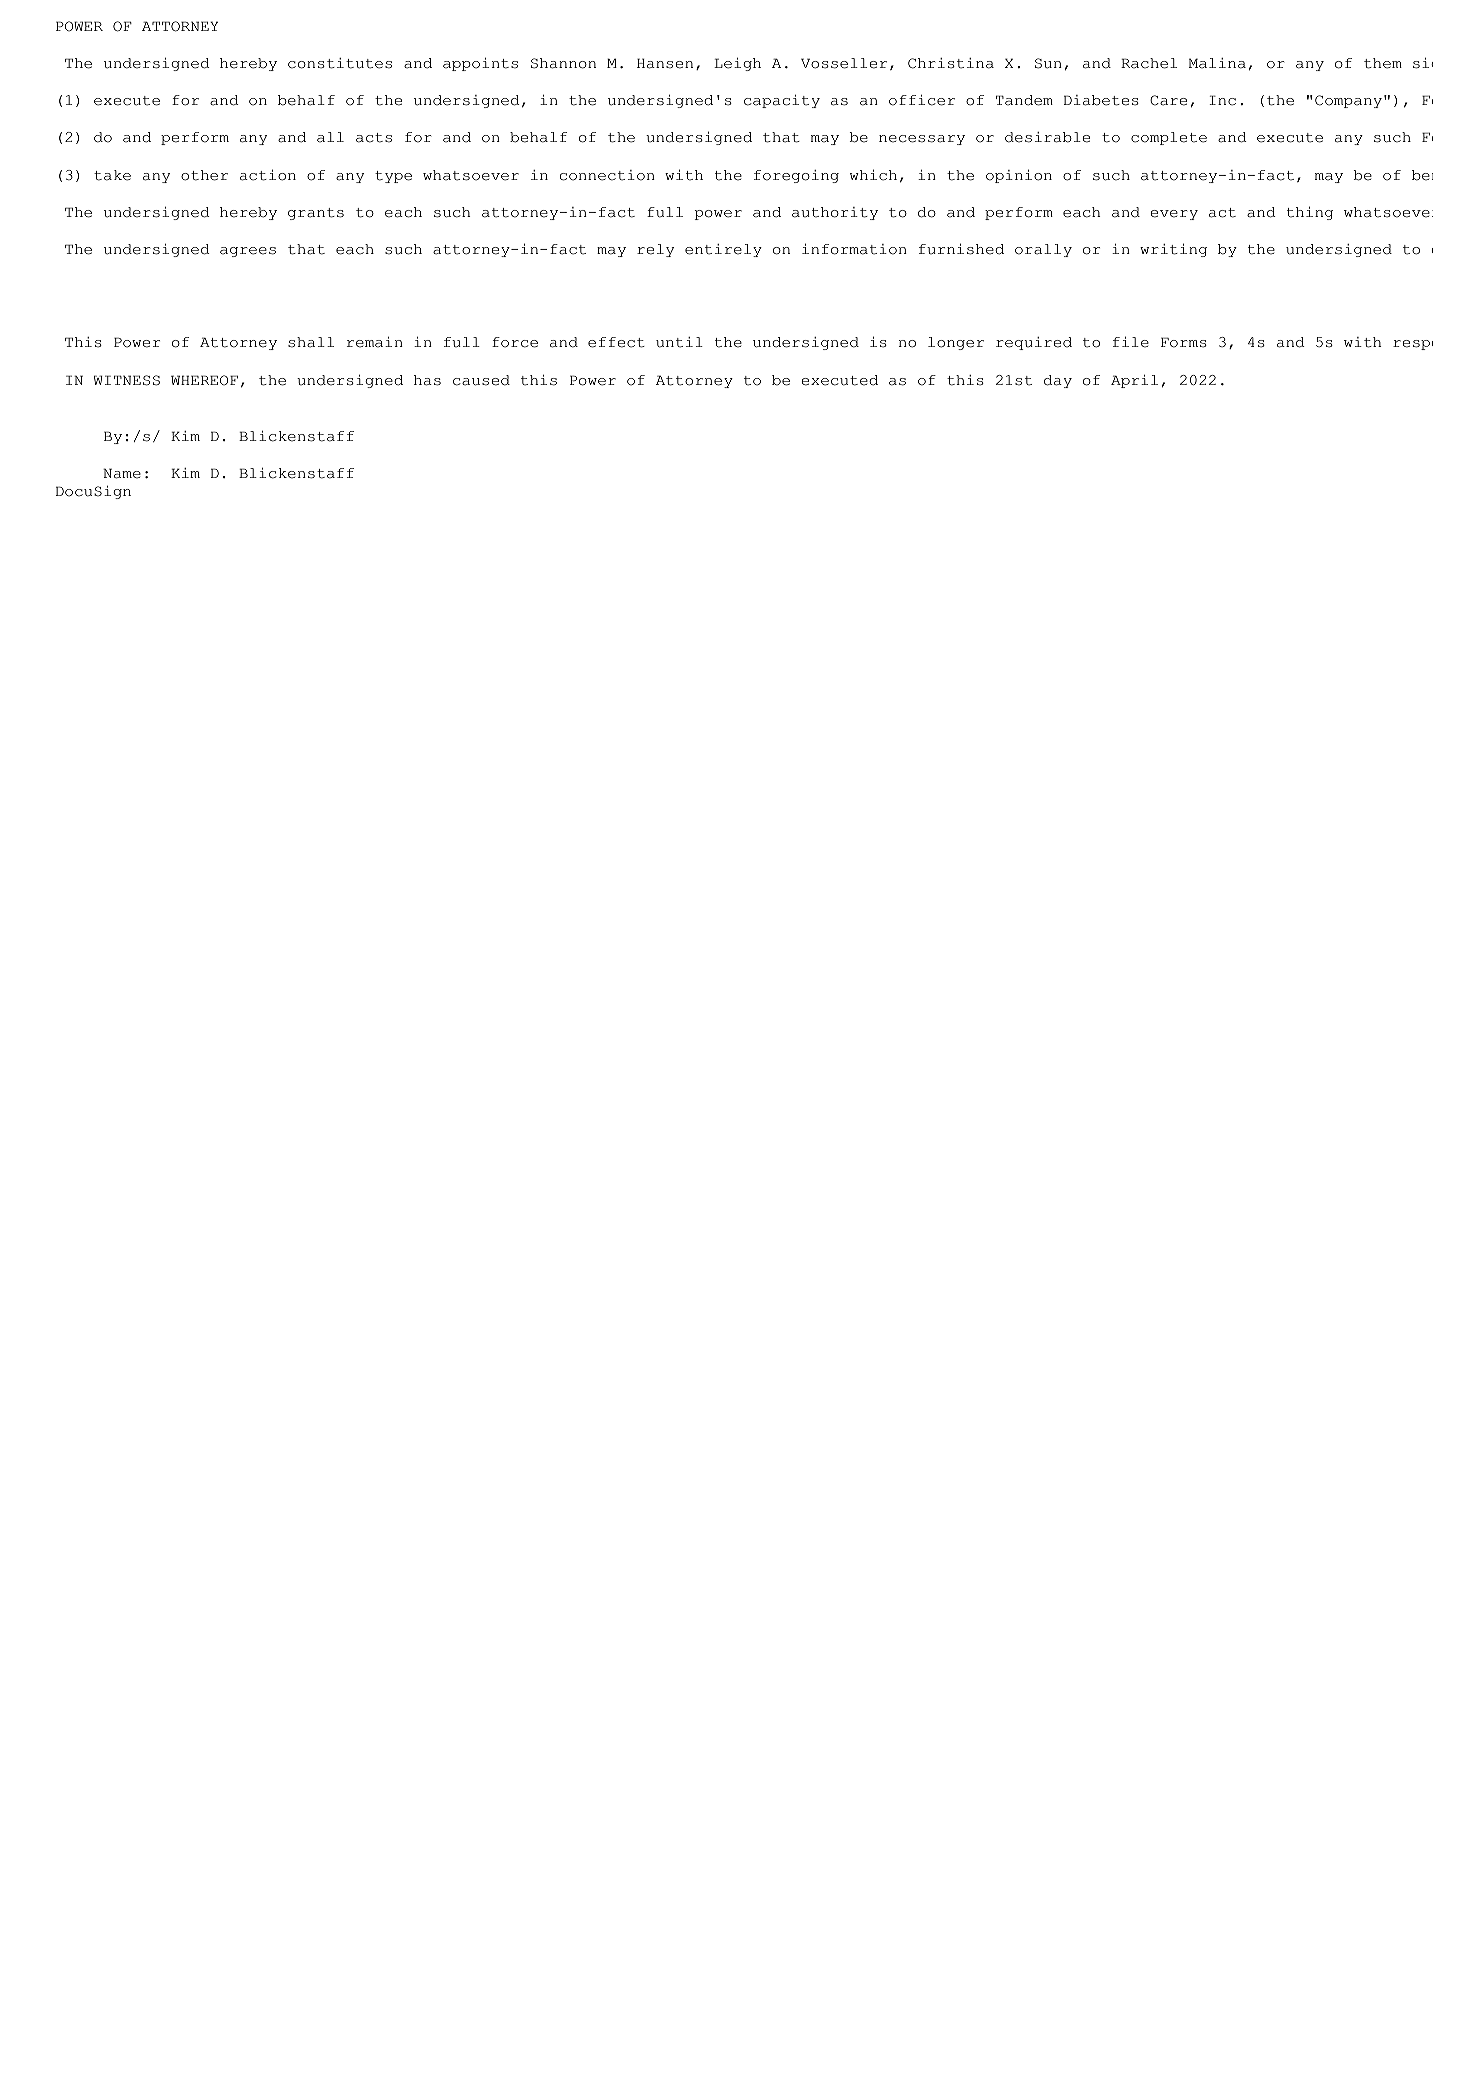 This image has height=2090, width=1477. Describe the element at coordinates (737, 64) in the image. I see `Leigh` at that location.
